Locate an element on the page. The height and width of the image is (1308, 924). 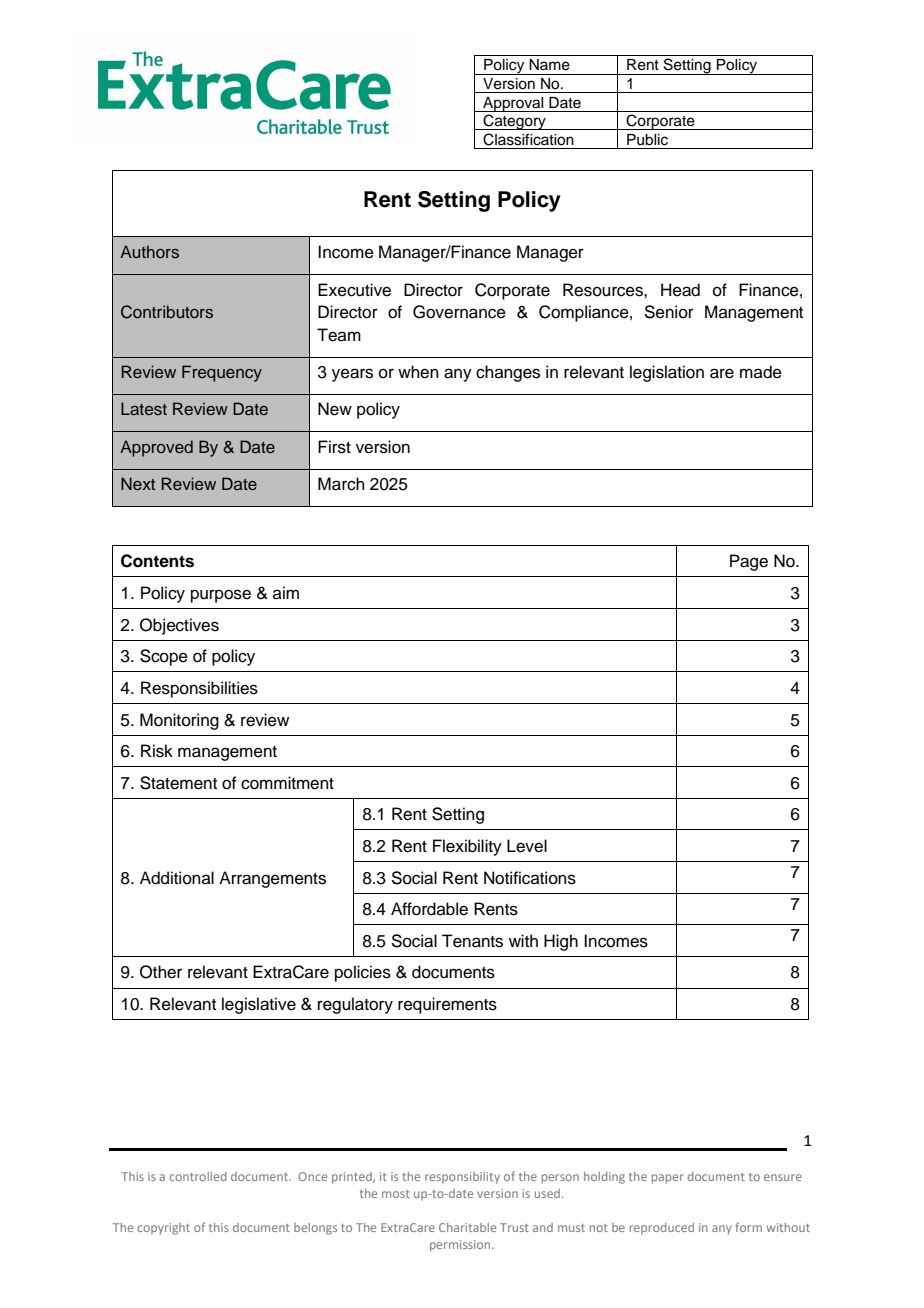
Contributors is located at coordinates (167, 312).
